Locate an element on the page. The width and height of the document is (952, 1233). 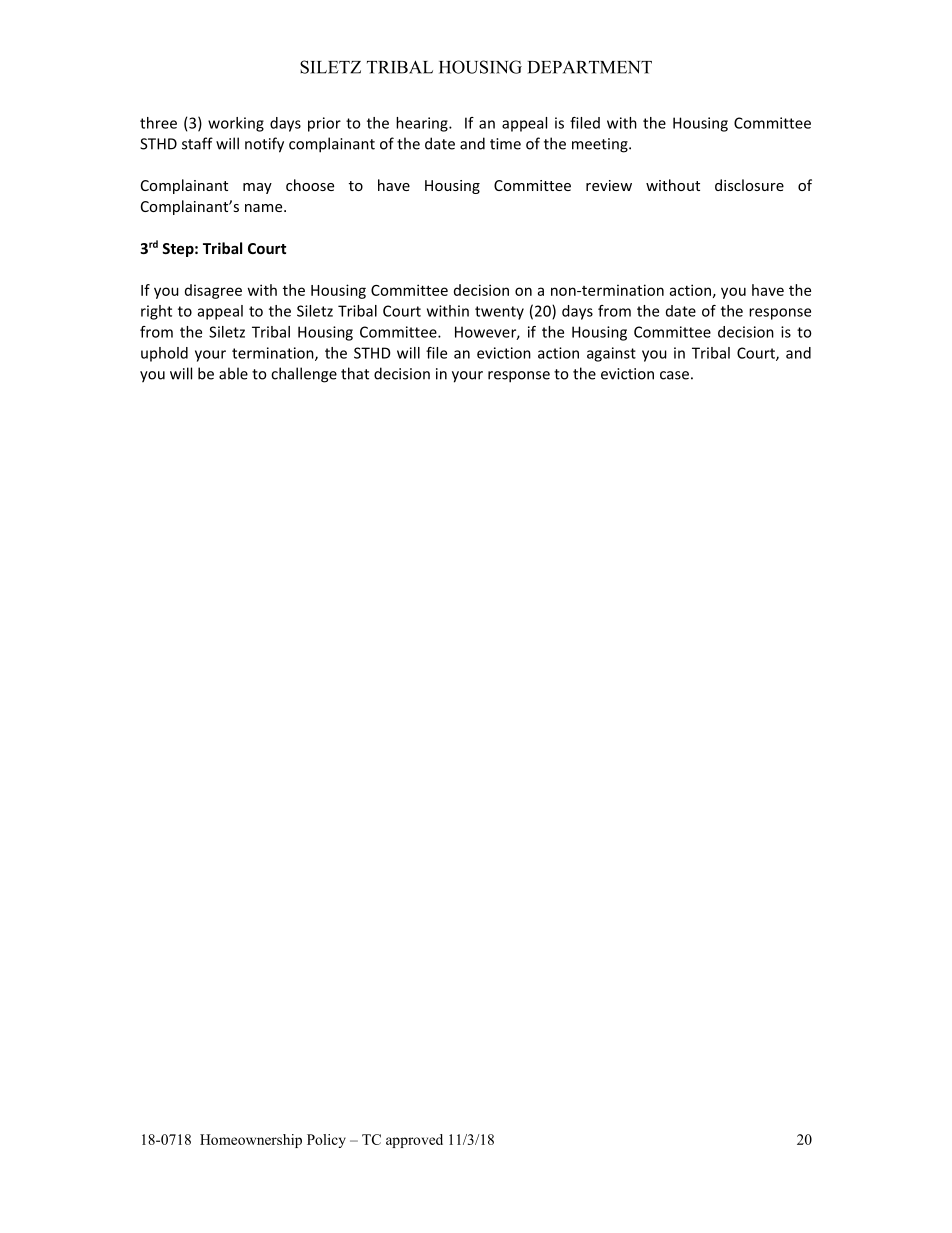
able is located at coordinates (233, 373).
